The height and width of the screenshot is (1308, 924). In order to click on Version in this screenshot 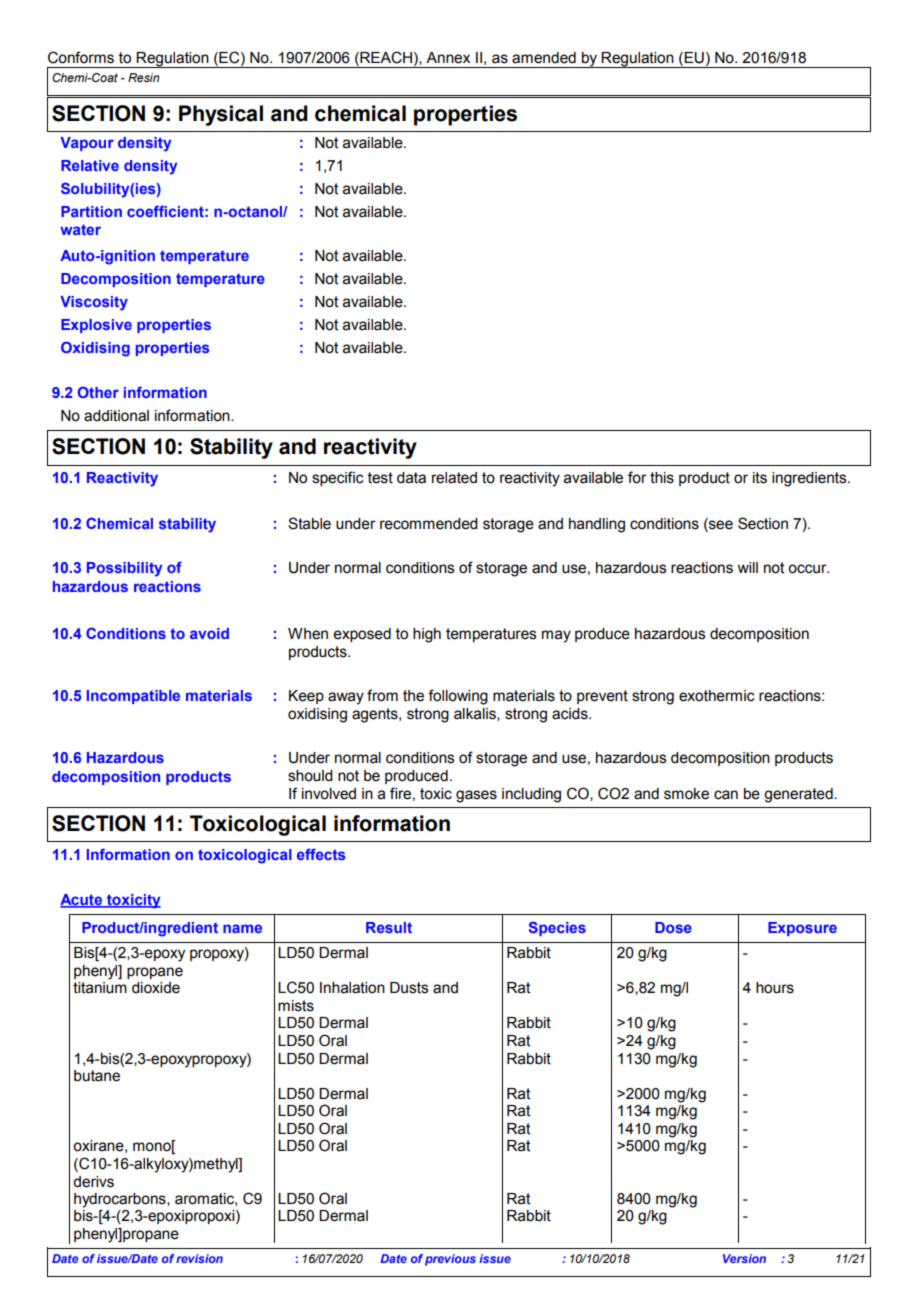, I will do `click(744, 1258)`.
